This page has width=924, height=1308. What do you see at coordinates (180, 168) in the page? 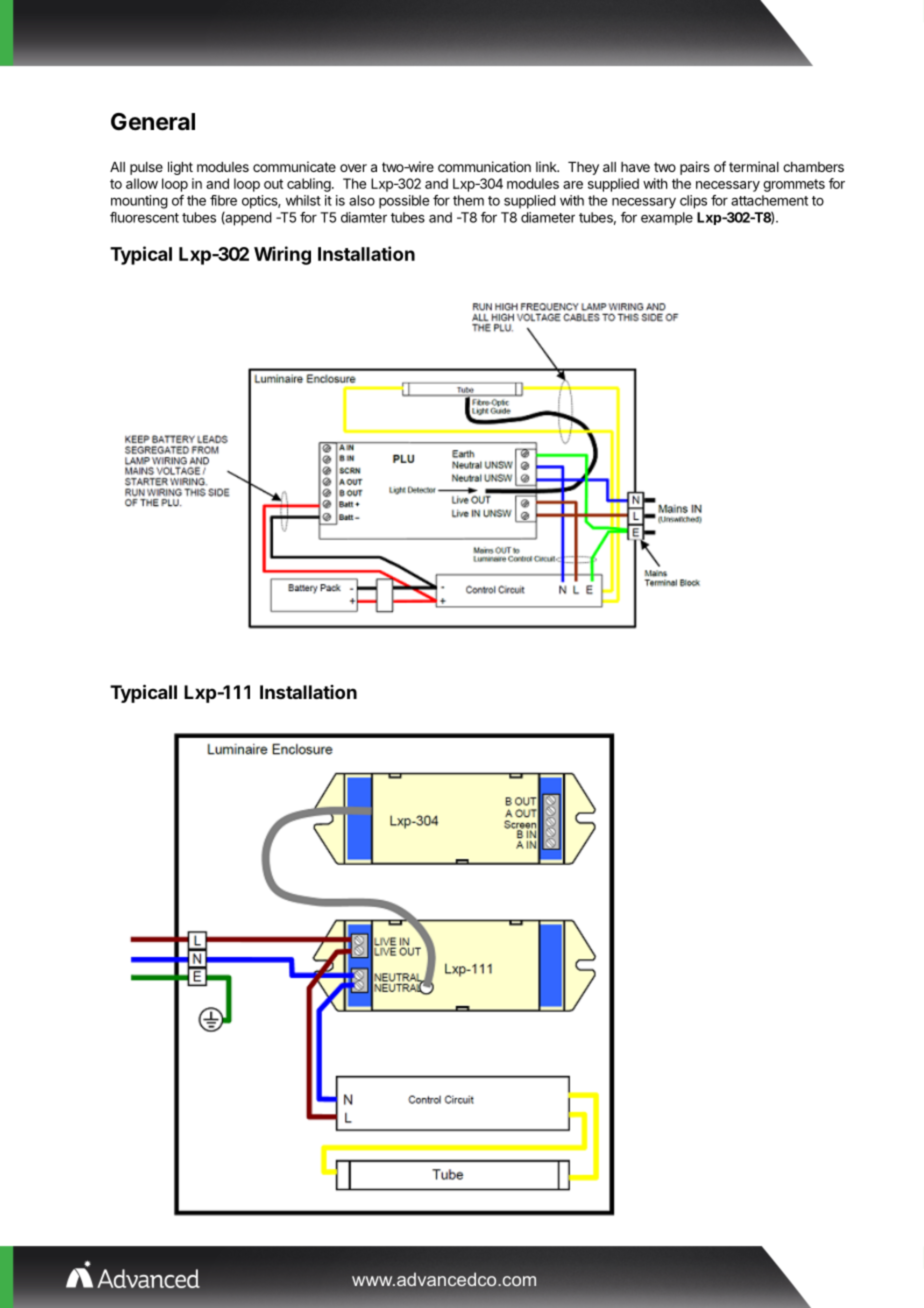
I see `light` at bounding box center [180, 168].
